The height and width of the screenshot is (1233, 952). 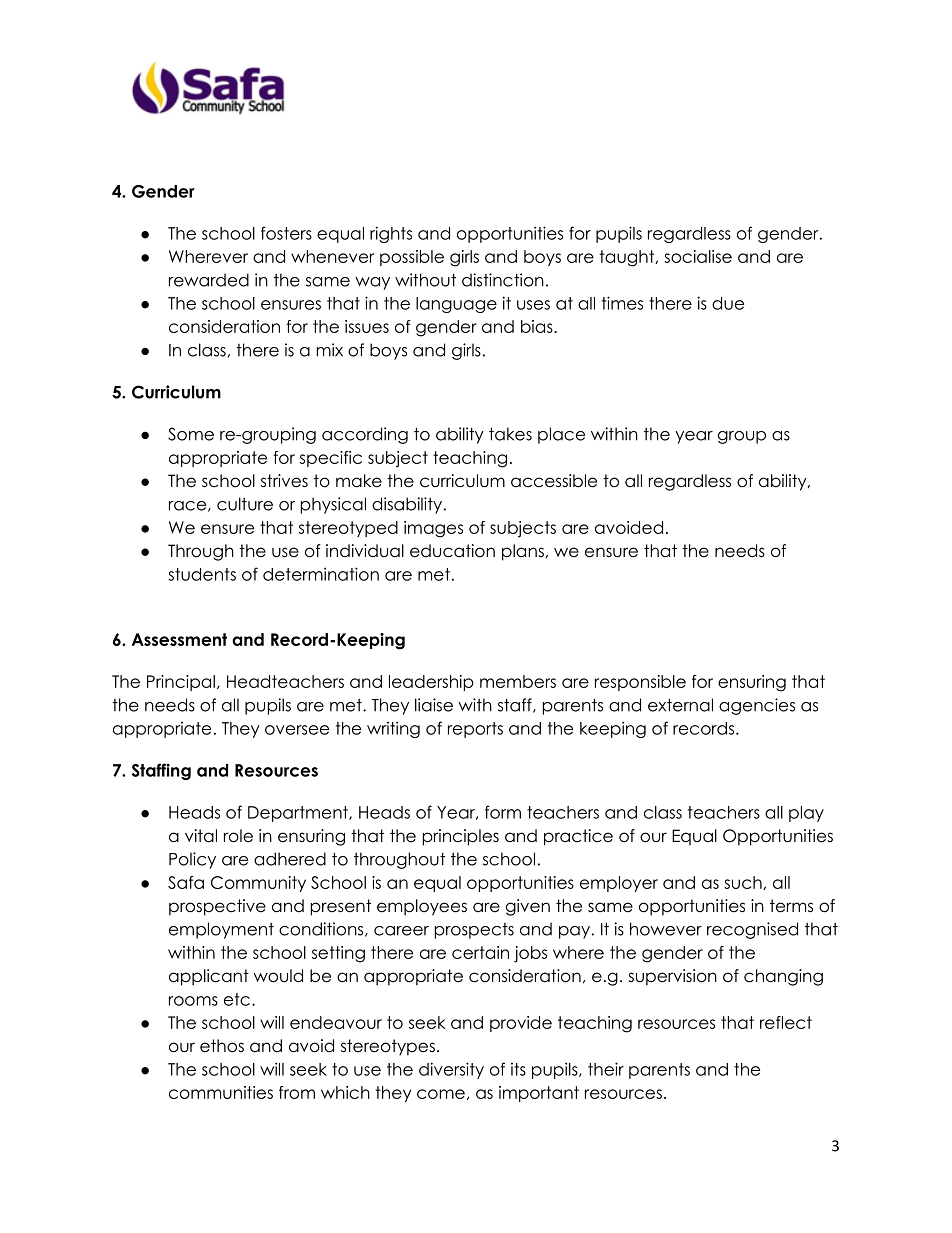 What do you see at coordinates (744, 883) in the screenshot?
I see `such` at bounding box center [744, 883].
